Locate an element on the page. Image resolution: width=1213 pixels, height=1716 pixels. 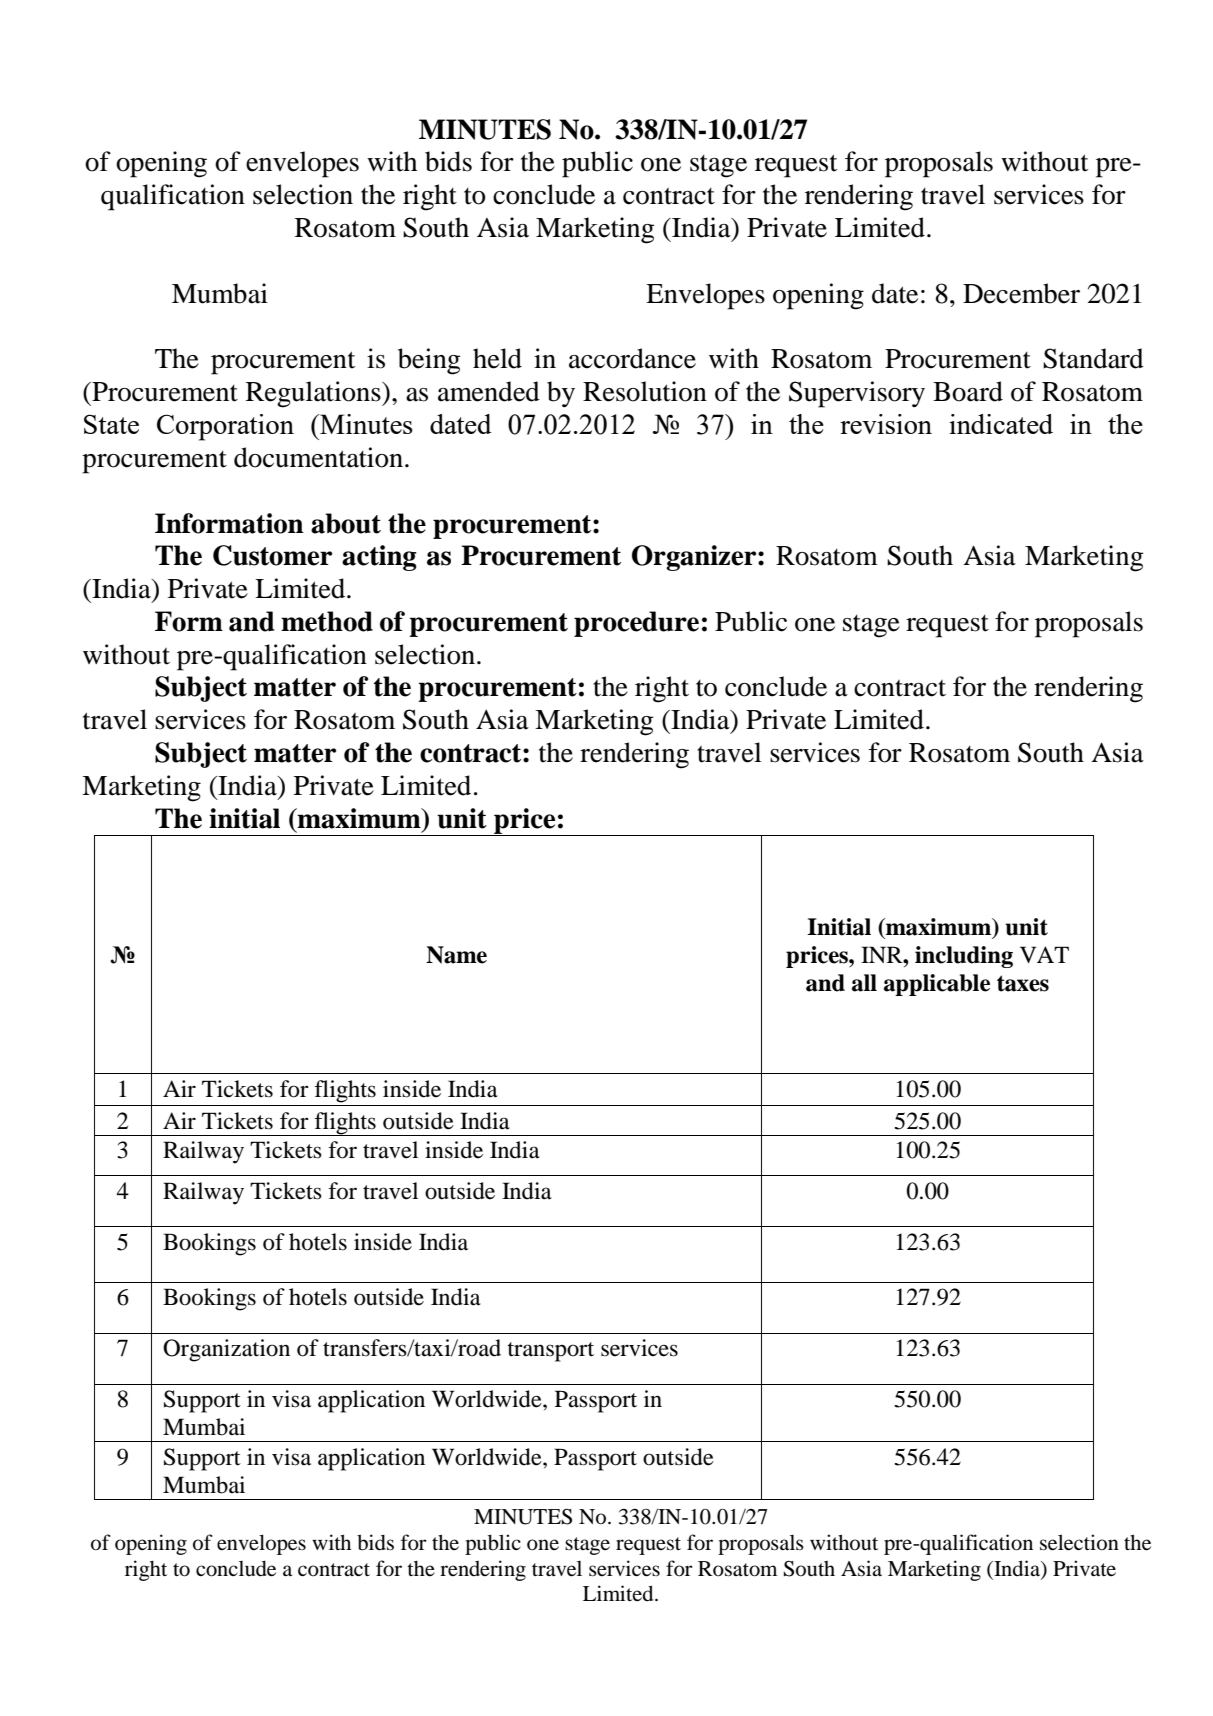
December is located at coordinates (1021, 293).
